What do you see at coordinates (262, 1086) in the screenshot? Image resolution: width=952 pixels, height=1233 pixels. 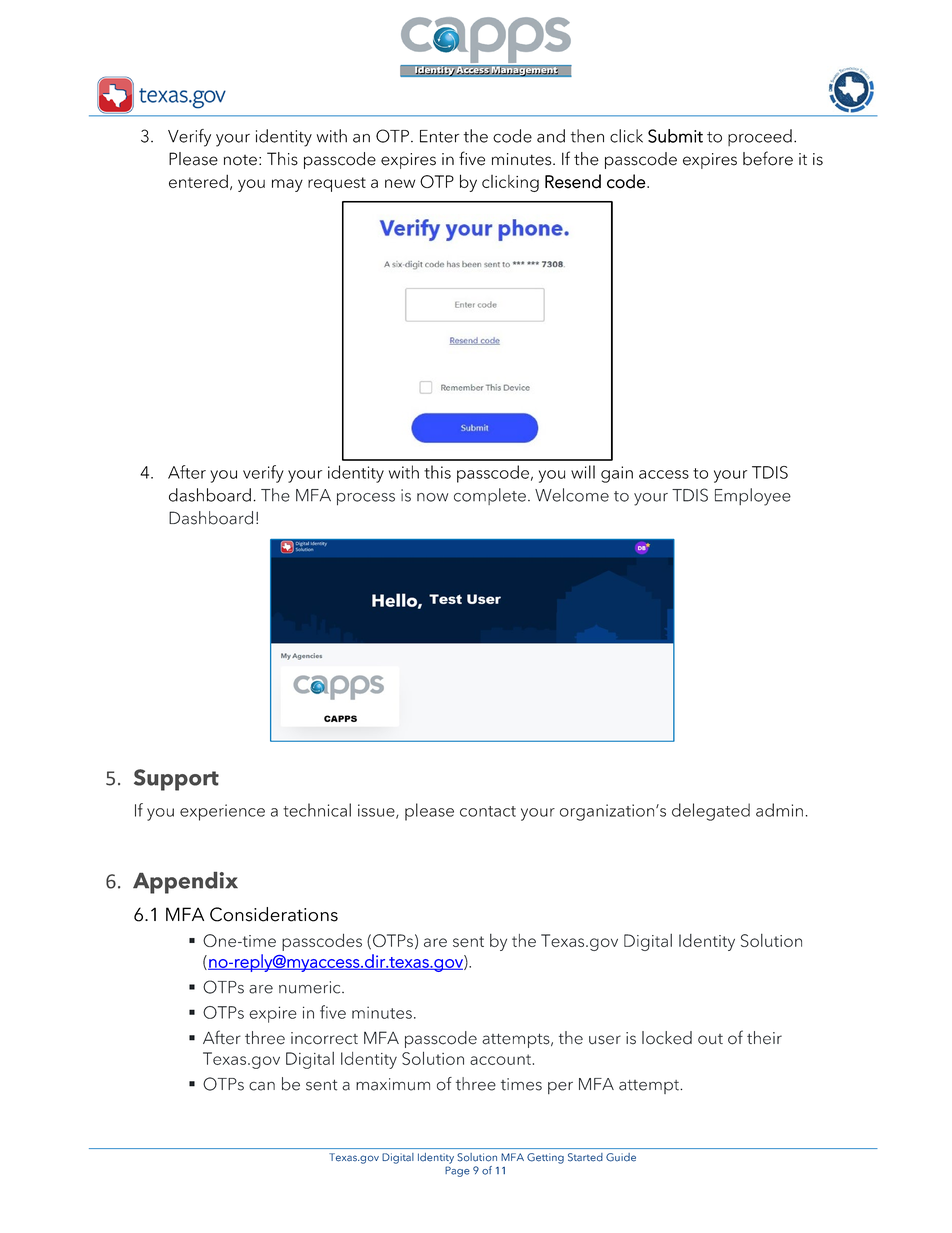 I see `can` at bounding box center [262, 1086].
